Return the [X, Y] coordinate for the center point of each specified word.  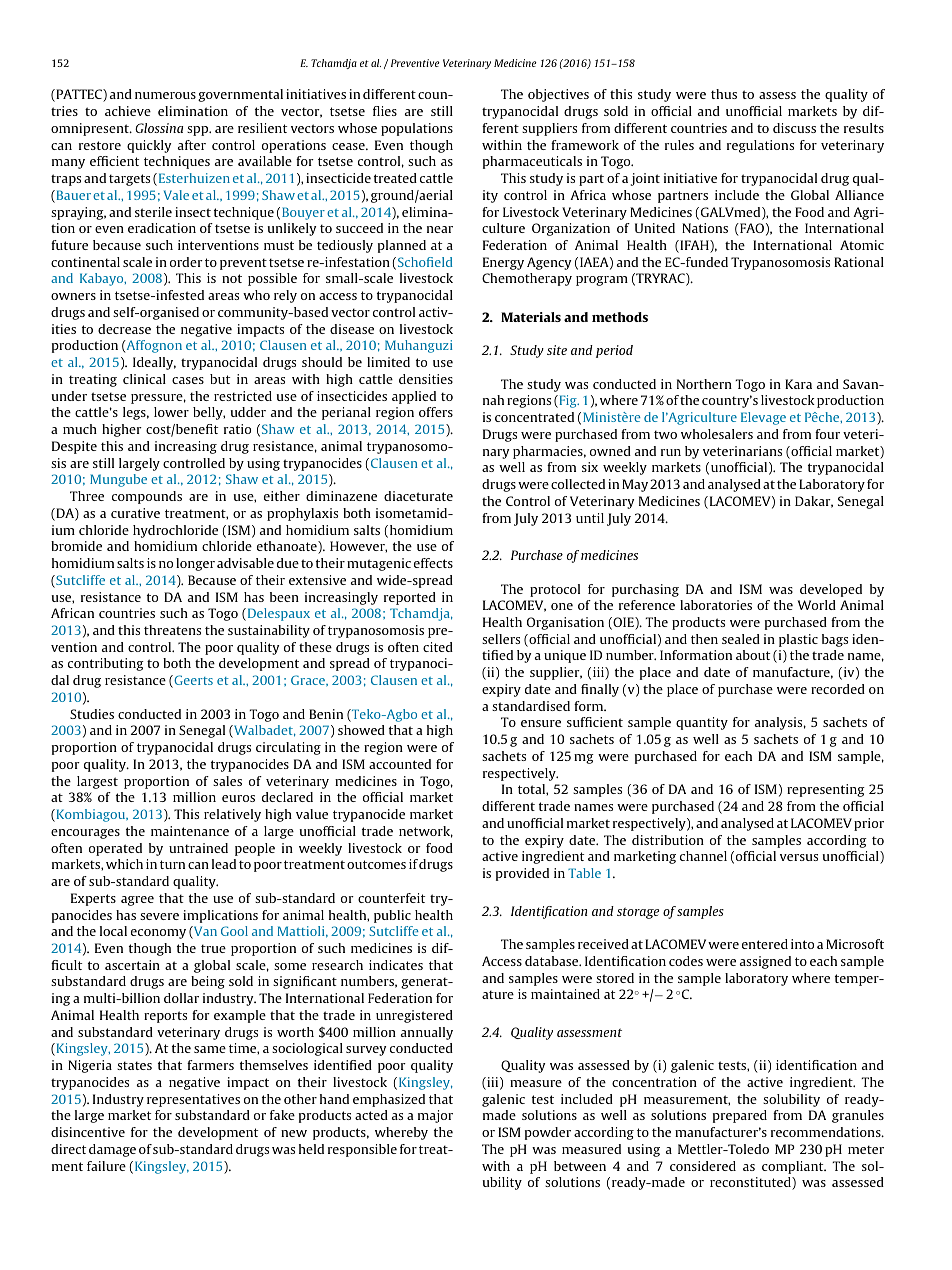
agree [137, 901]
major [435, 1116]
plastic [798, 640]
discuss [794, 128]
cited [438, 647]
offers [436, 412]
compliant [794, 1167]
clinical [144, 379]
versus [799, 857]
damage [112, 1150]
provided [522, 874]
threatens [172, 630]
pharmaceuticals [532, 162]
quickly [149, 146]
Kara [798, 384]
